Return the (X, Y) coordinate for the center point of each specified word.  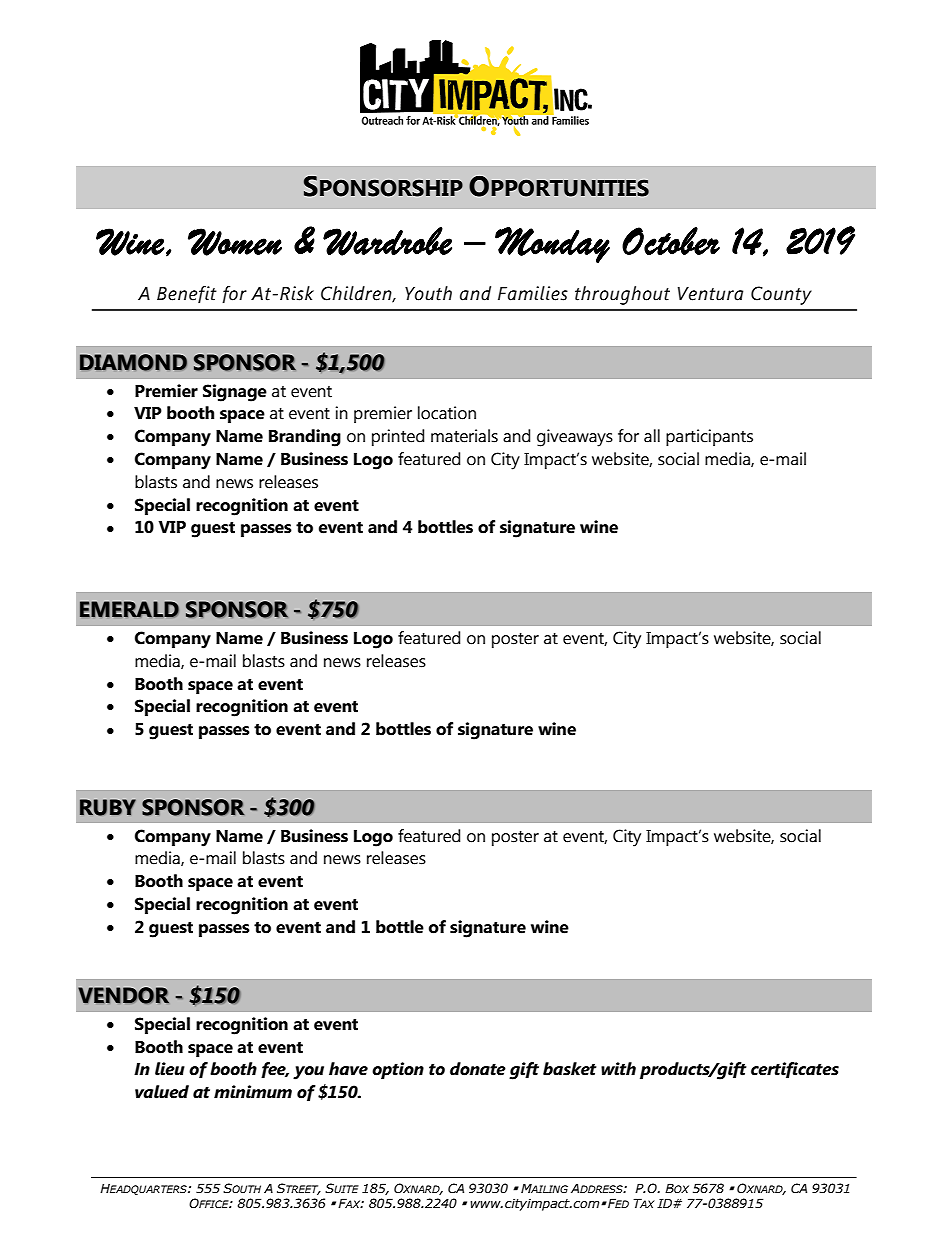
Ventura (710, 294)
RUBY (108, 807)
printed (398, 437)
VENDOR (123, 995)
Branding (305, 438)
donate (478, 1069)
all (652, 436)
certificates (795, 1070)
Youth (428, 293)
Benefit (187, 294)
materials (464, 436)
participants (709, 437)
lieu (170, 1069)
